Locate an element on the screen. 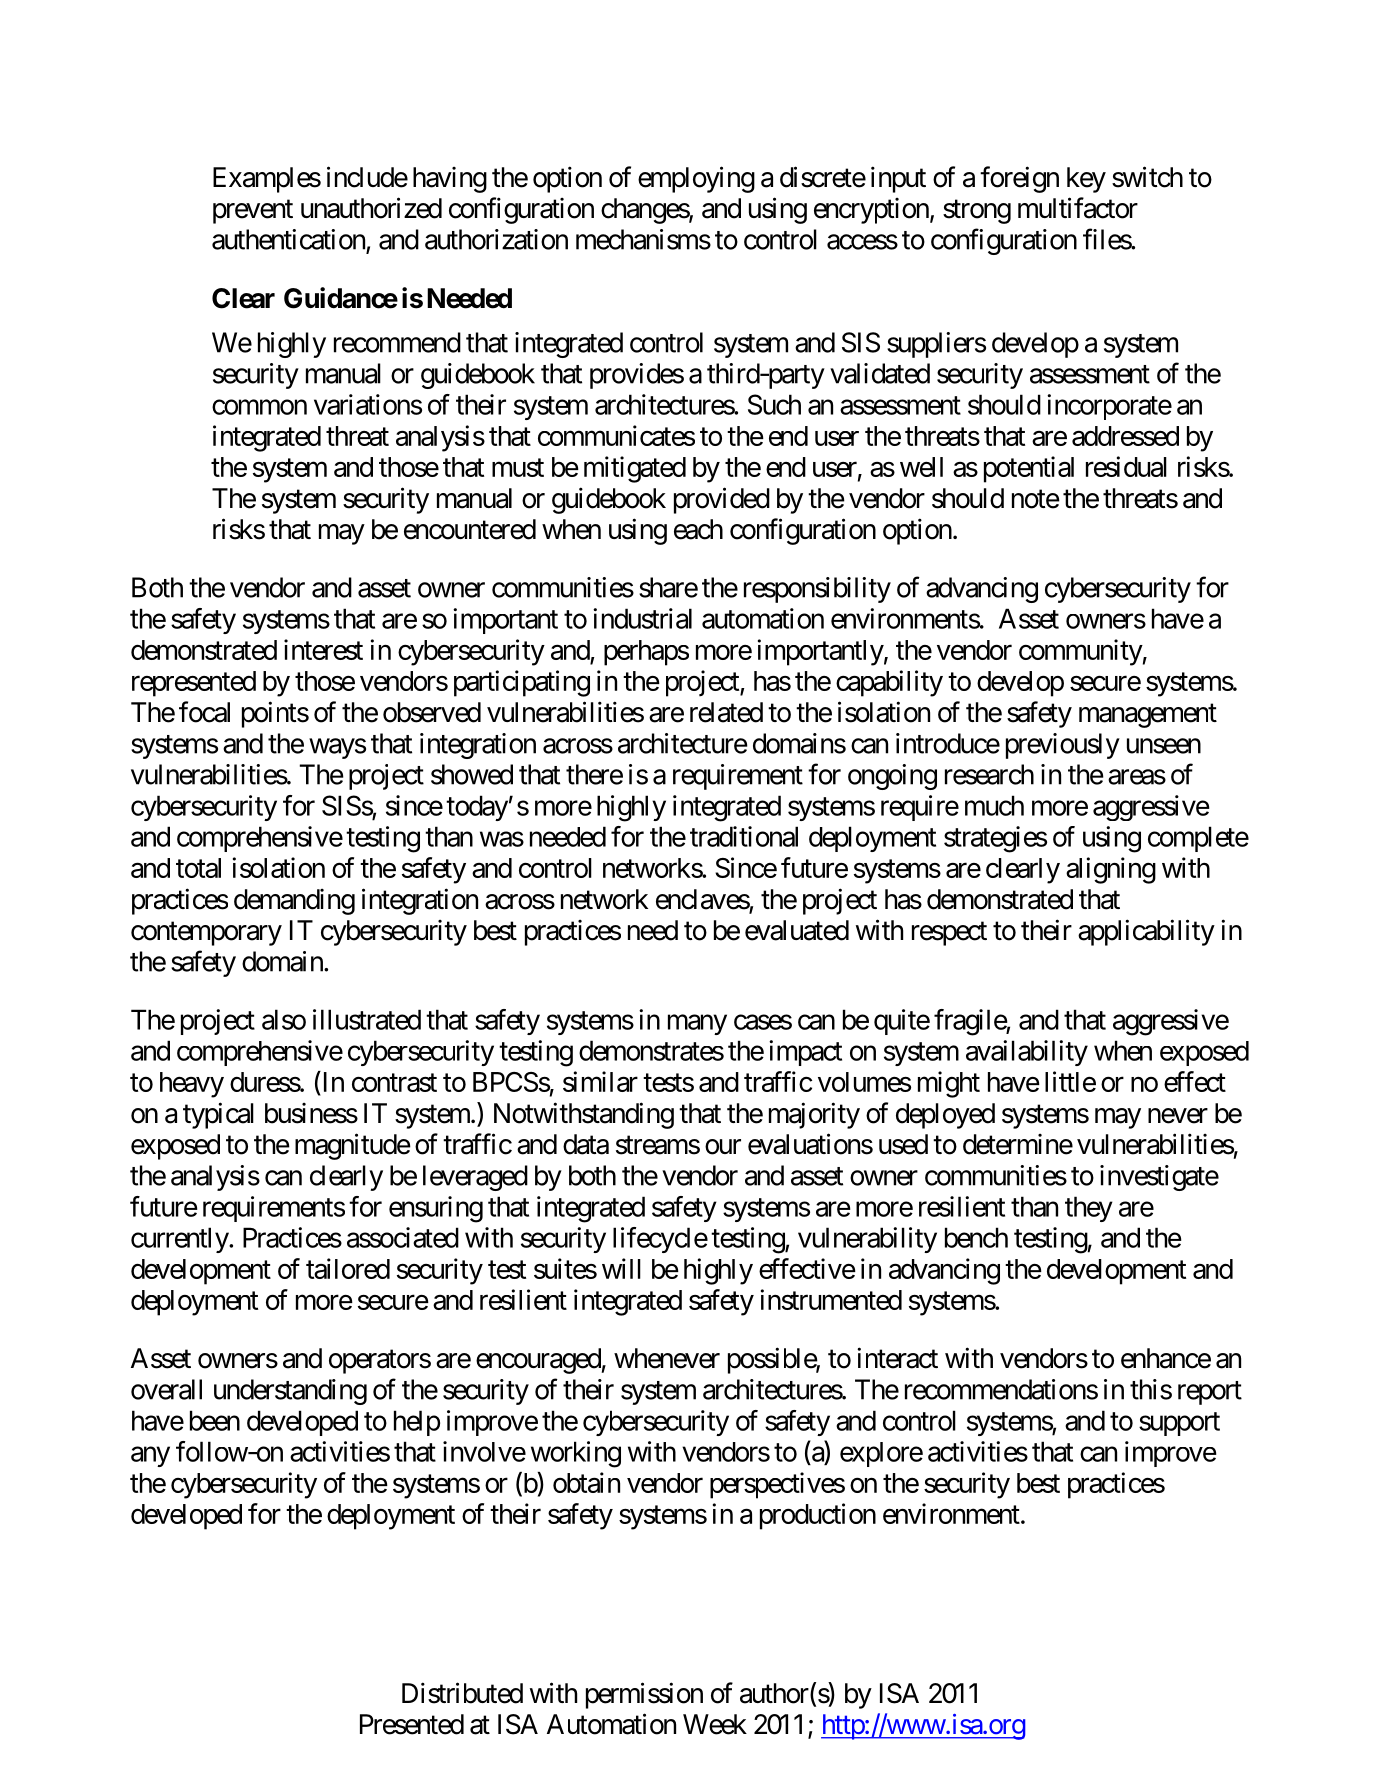  industrial is located at coordinates (642, 618).
